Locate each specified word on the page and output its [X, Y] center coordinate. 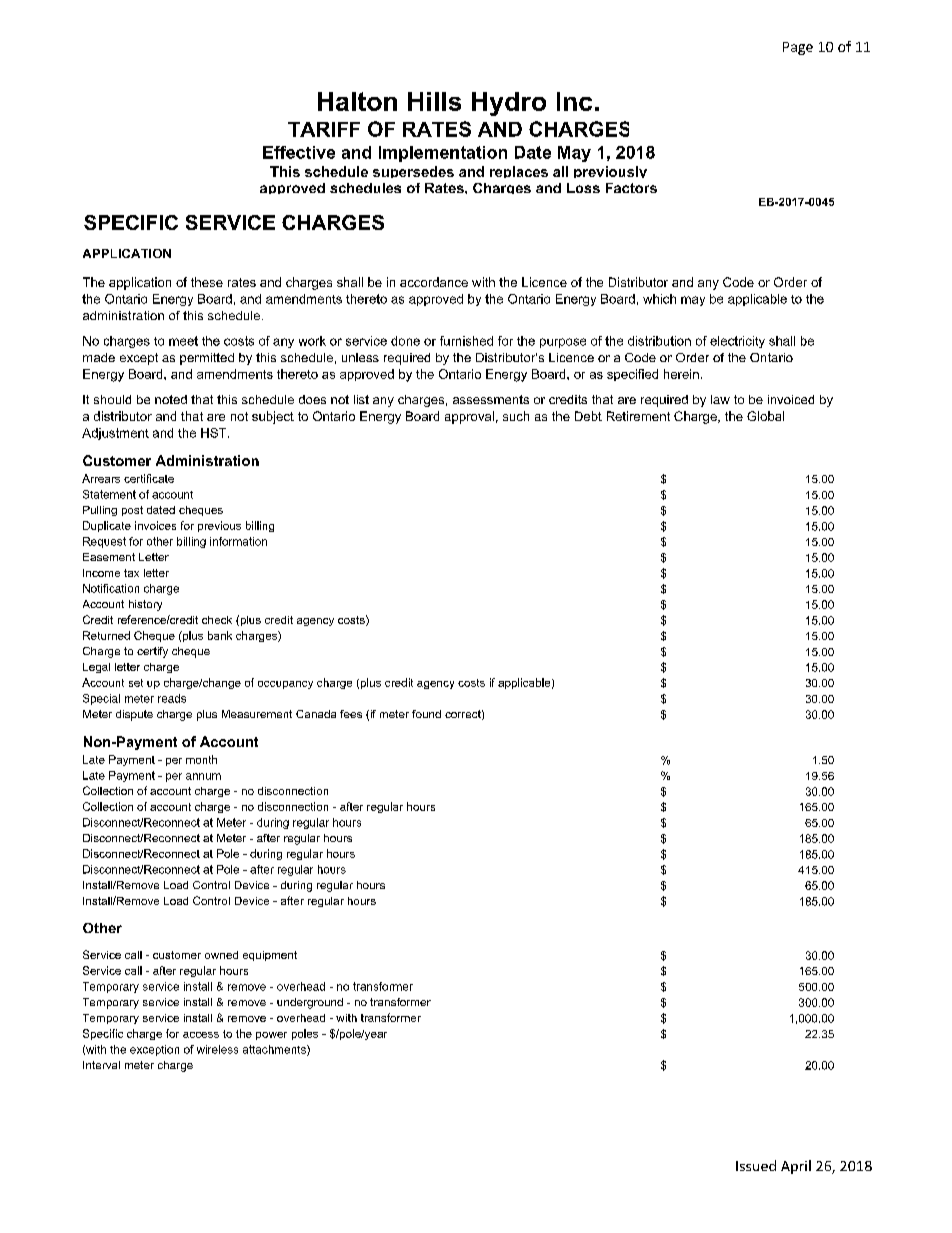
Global [765, 416]
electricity [737, 342]
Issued [756, 1165]
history [145, 605]
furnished [466, 341]
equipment [270, 956]
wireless [217, 1049]
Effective [299, 152]
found [426, 714]
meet [183, 341]
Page [798, 48]
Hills [434, 101]
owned [221, 955]
